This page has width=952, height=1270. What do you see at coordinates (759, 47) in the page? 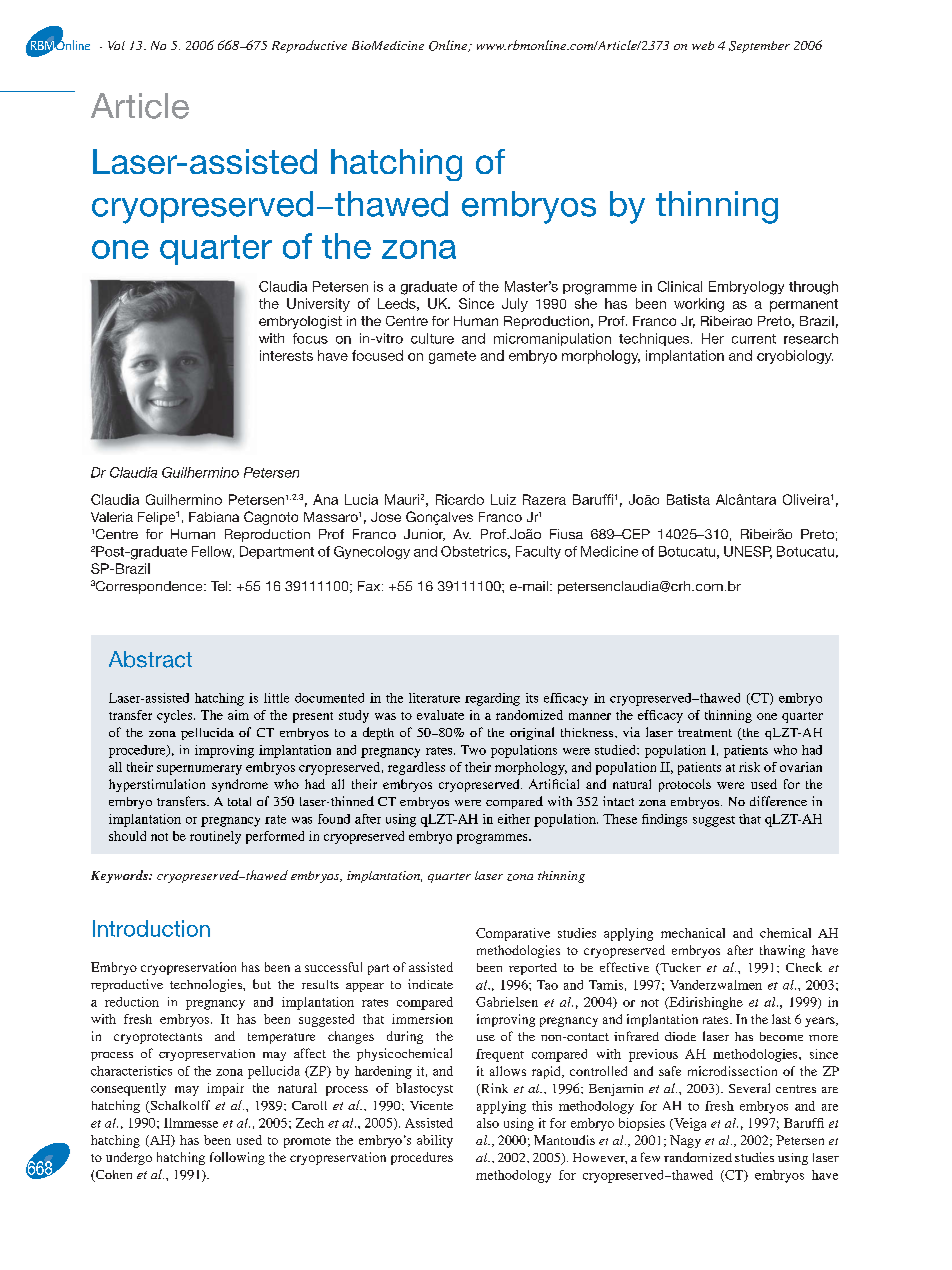
I see `September` at bounding box center [759, 47].
